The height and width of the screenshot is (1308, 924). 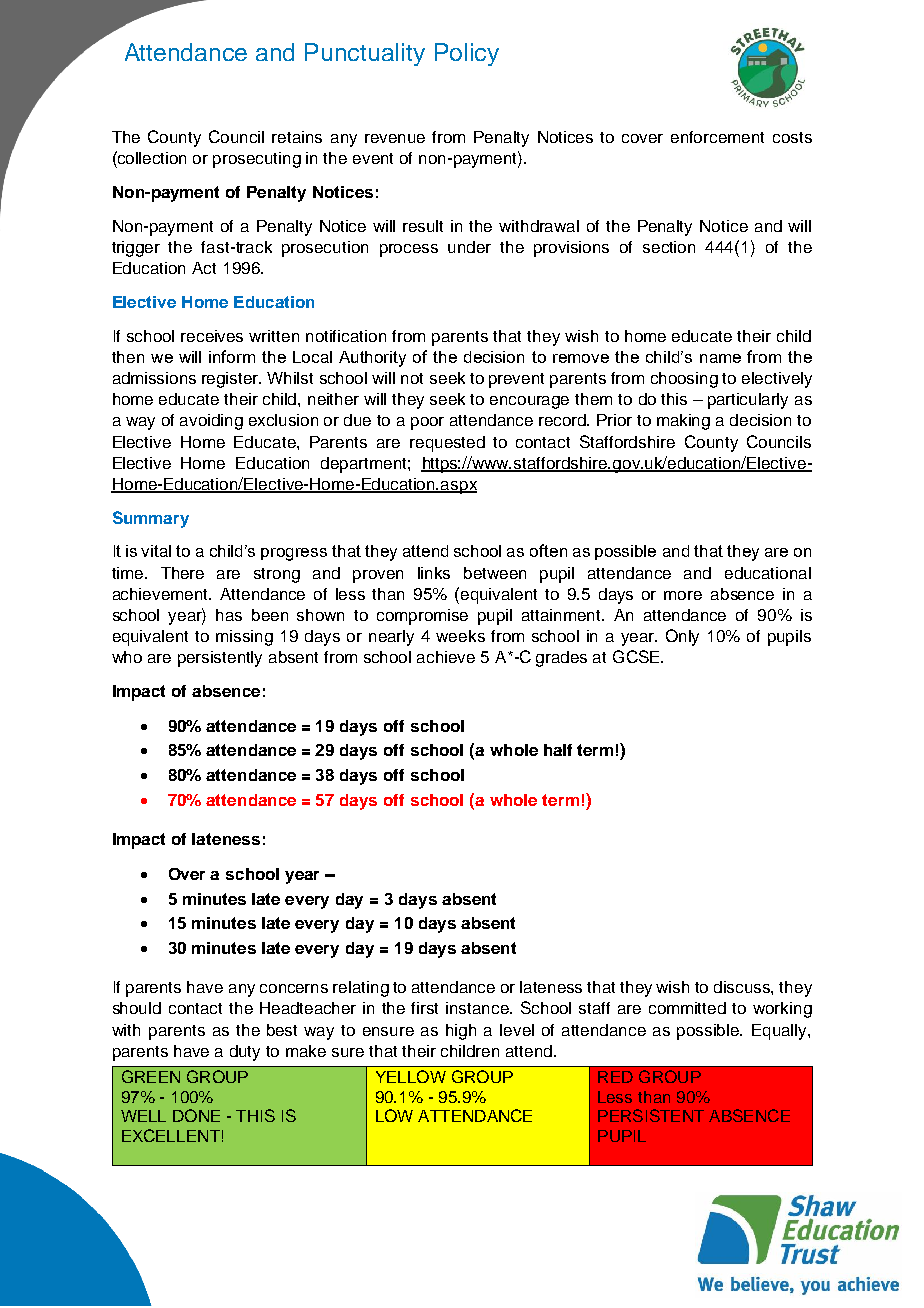 What do you see at coordinates (434, 573) in the screenshot?
I see `links` at bounding box center [434, 573].
